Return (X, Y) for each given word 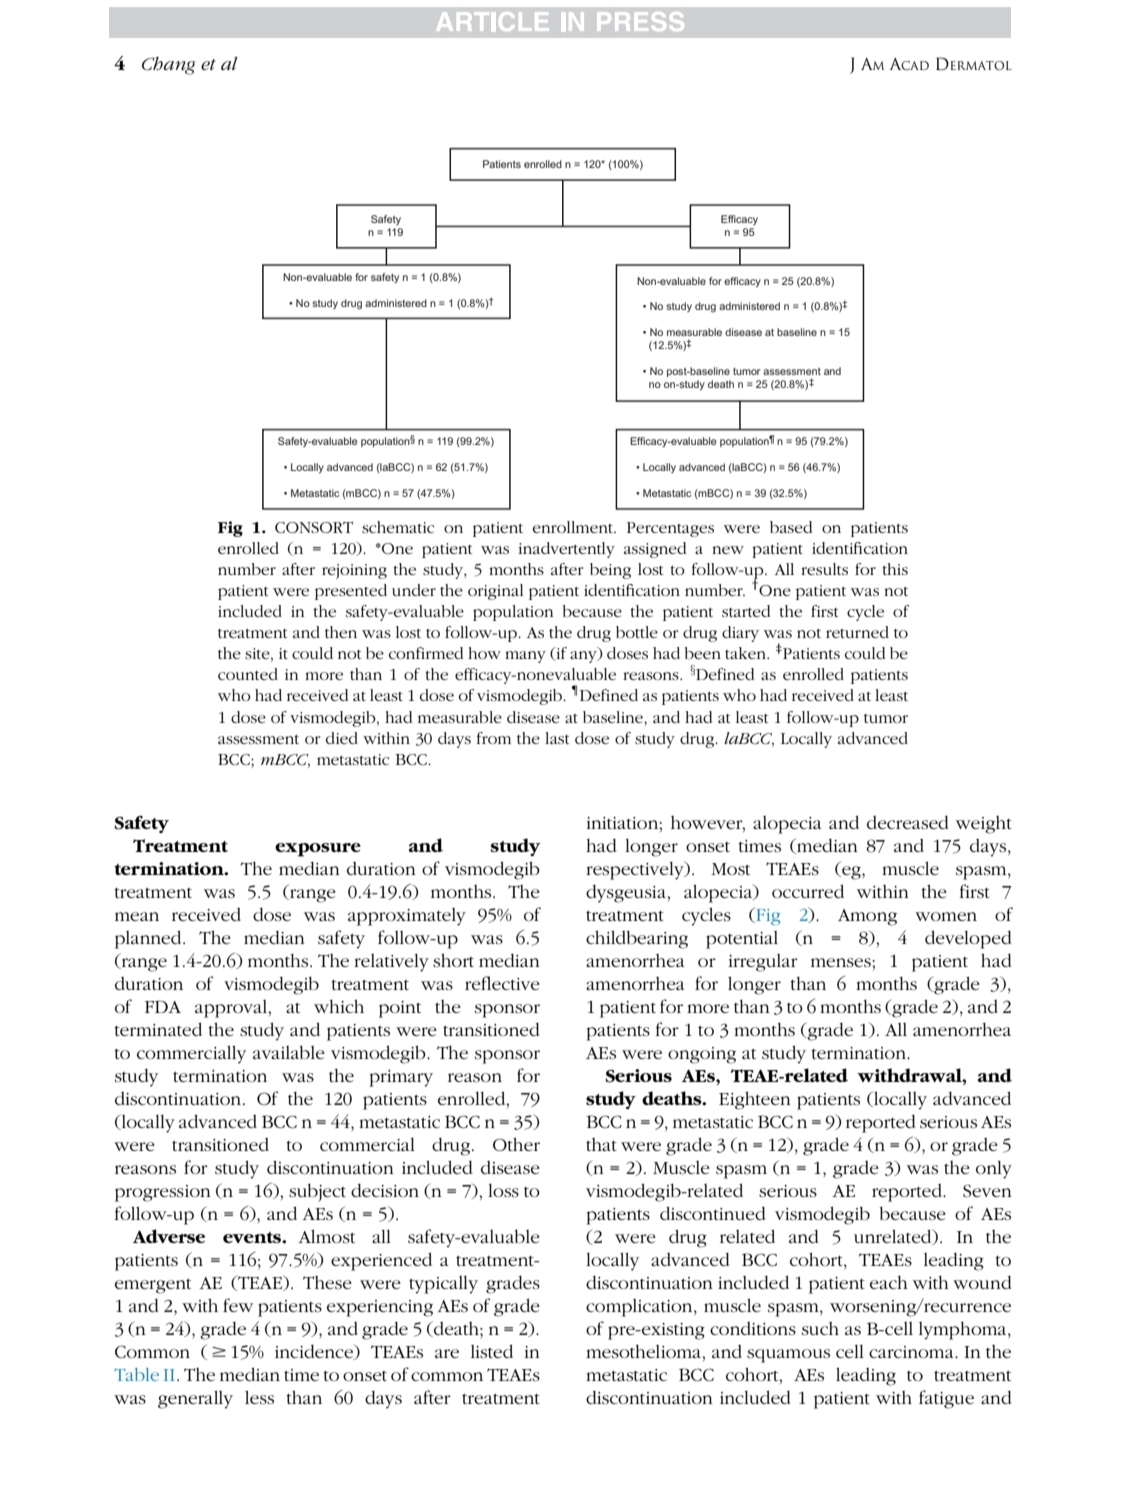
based (791, 527)
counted (248, 674)
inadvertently (567, 550)
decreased (907, 822)
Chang (168, 66)
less (259, 1397)
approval (232, 1009)
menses (842, 963)
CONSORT (314, 527)
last (557, 738)
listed (492, 1351)
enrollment (574, 527)
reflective (502, 983)
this (895, 569)
